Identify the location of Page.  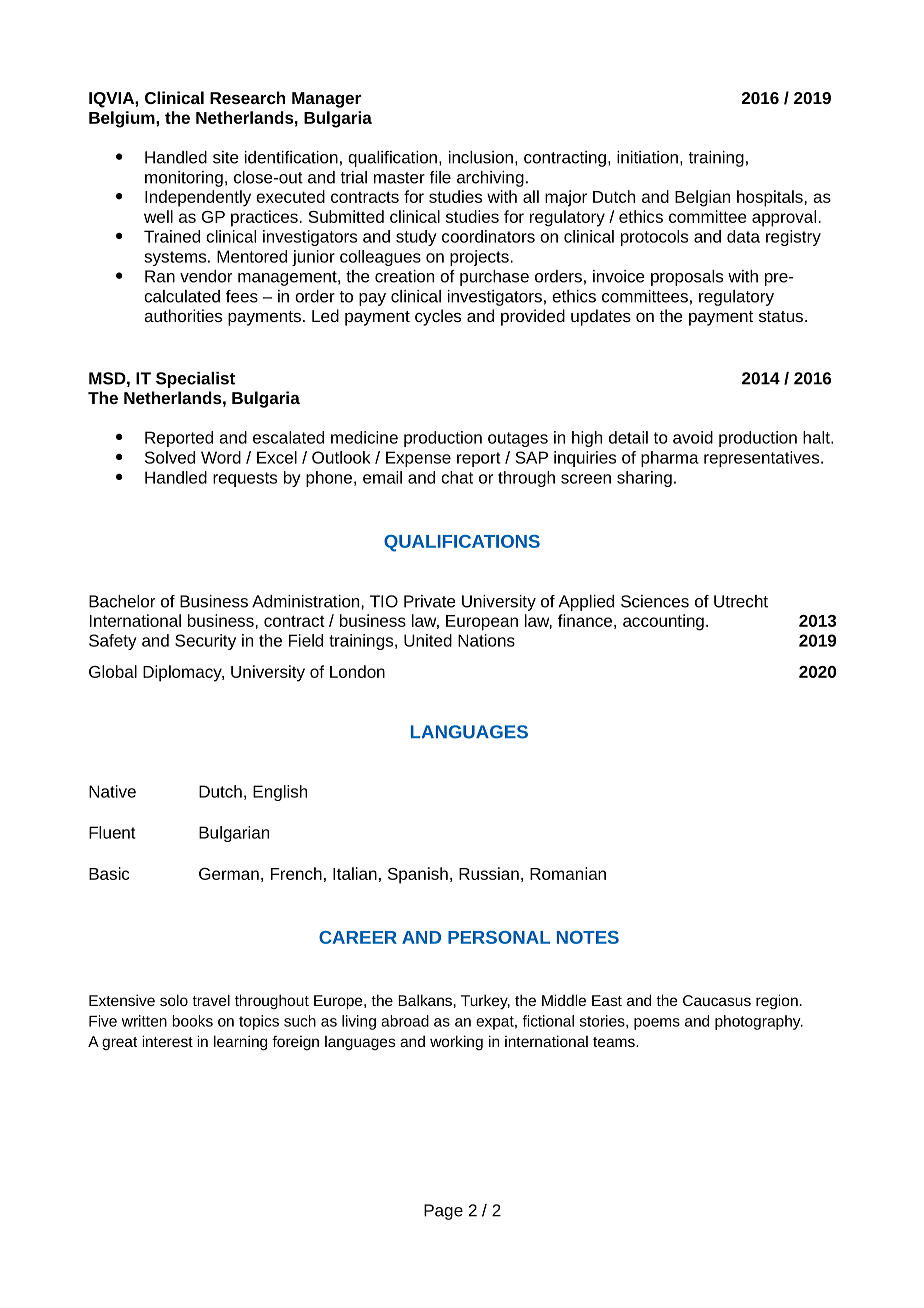
(443, 1212).
